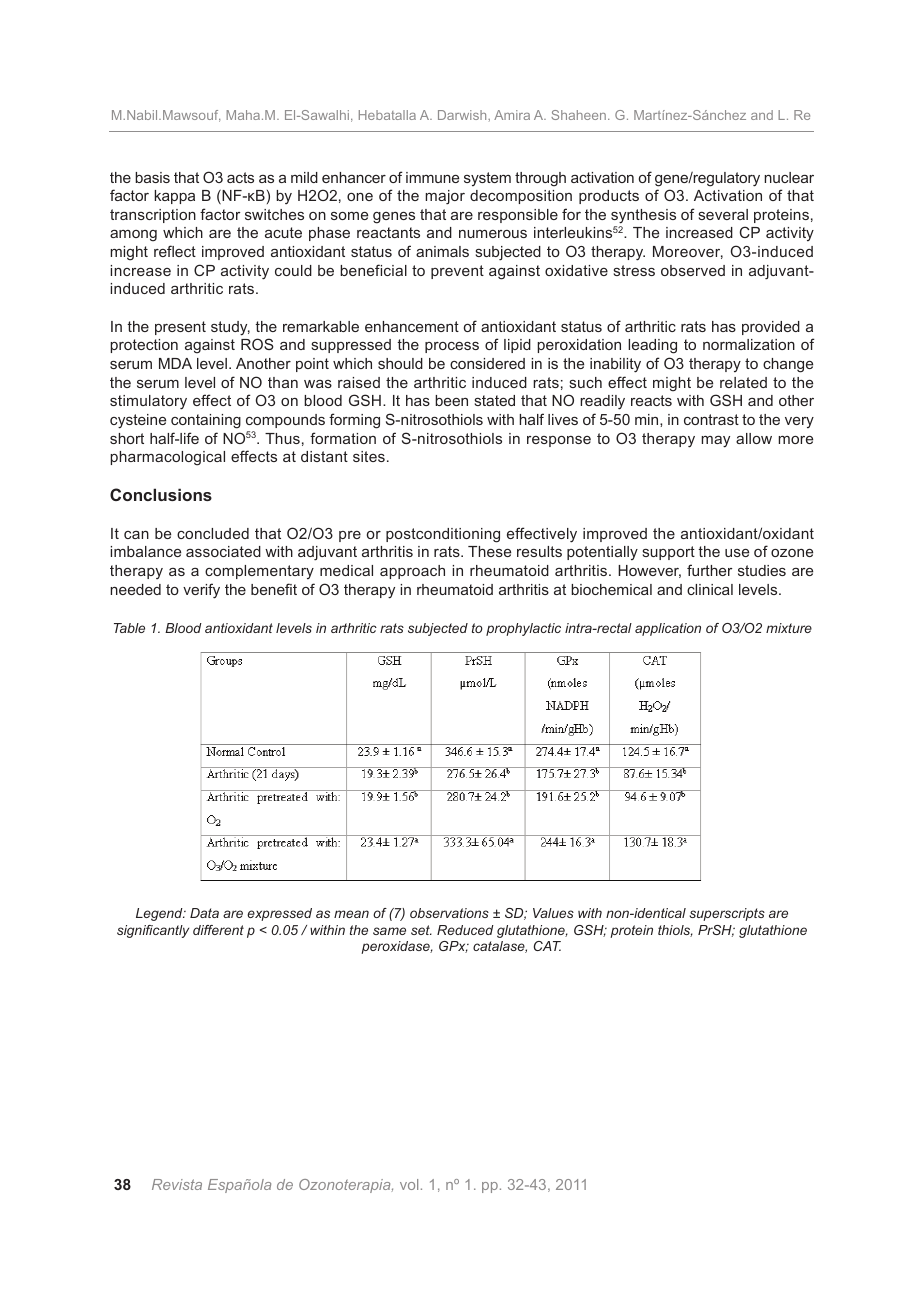 The width and height of the document is (924, 1308). Describe the element at coordinates (180, 328) in the document. I see `present` at that location.
